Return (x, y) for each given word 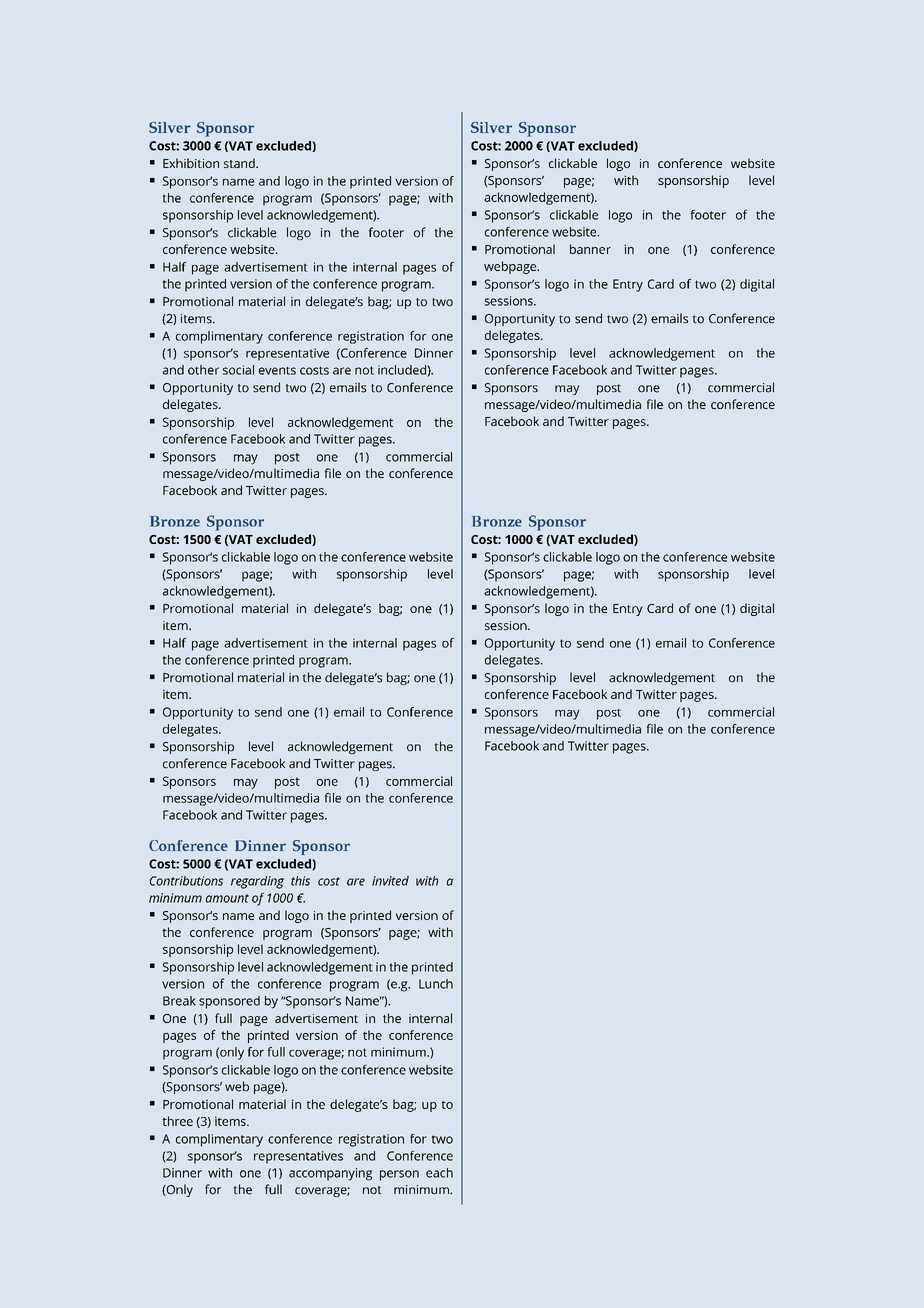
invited (390, 881)
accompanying (330, 1174)
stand (240, 163)
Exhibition (191, 163)
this (300, 881)
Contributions (186, 881)
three (177, 1121)
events (277, 370)
